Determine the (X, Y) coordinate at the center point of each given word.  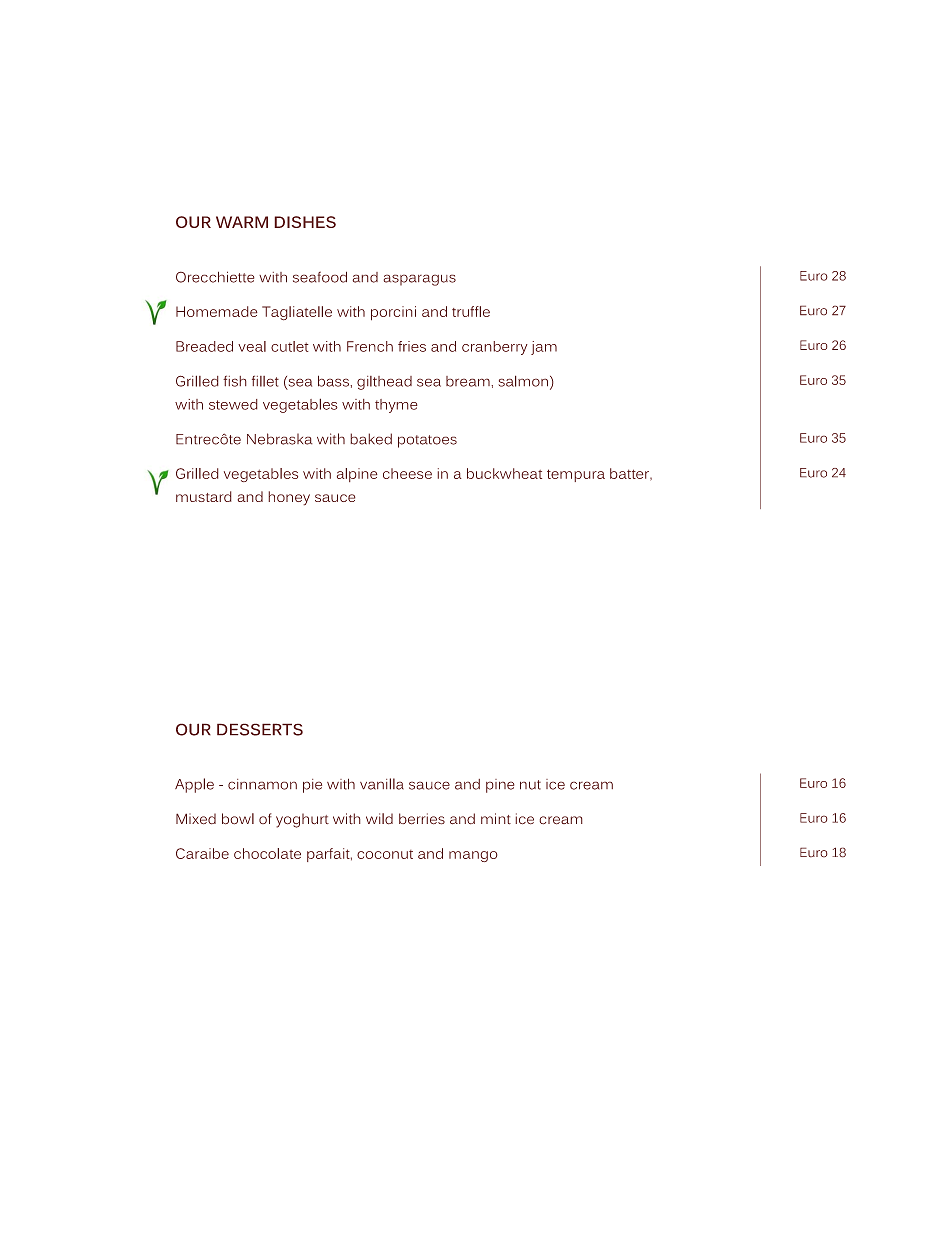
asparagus (419, 280)
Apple (194, 785)
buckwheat (504, 473)
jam (544, 348)
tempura (576, 475)
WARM (242, 222)
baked (371, 439)
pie (312, 786)
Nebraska (280, 439)
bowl (238, 819)
